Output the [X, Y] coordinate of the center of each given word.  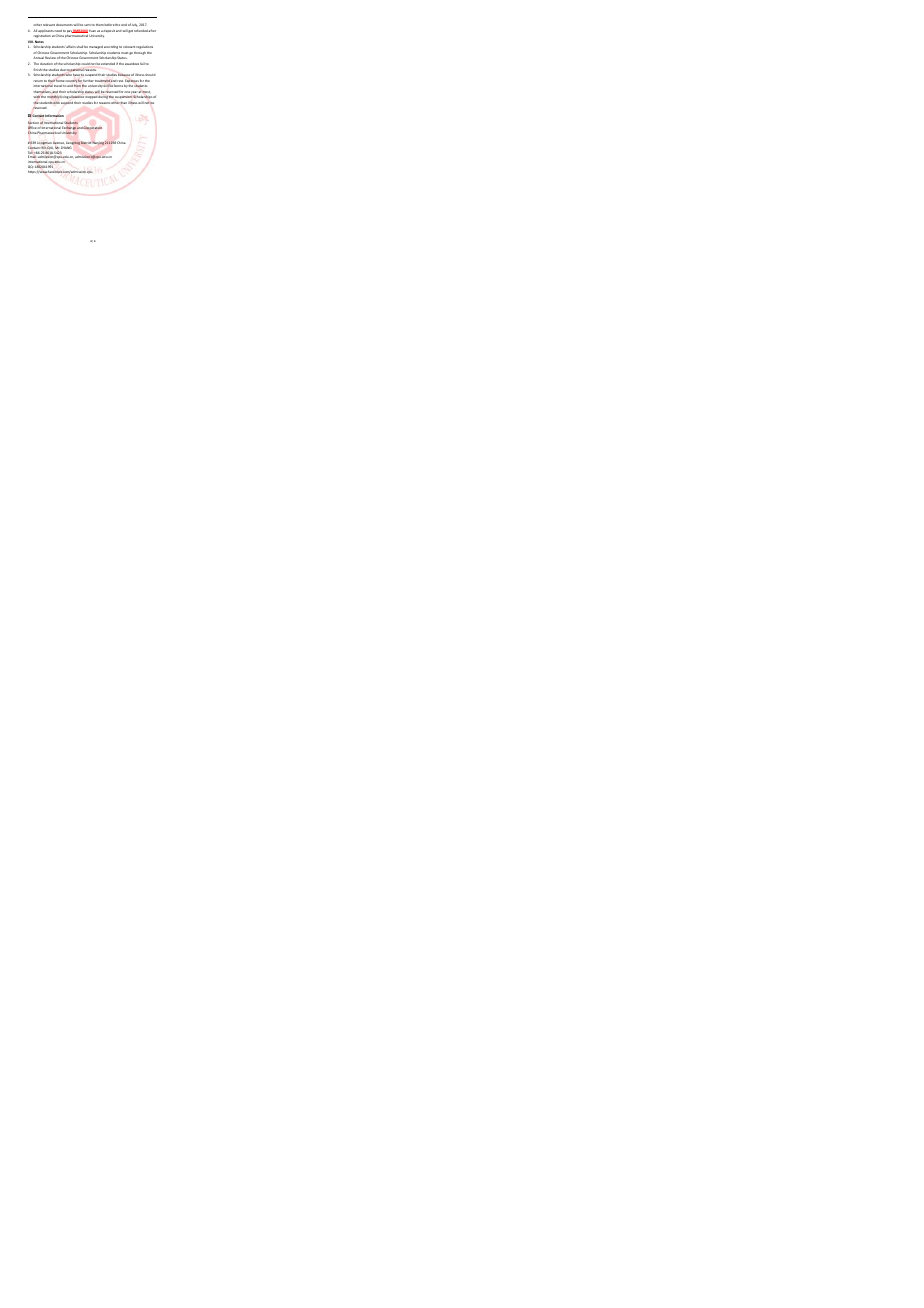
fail [143, 64]
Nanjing [98, 143]
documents [65, 25]
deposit [109, 31]
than [123, 103]
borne [118, 86]
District [87, 142]
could [86, 64]
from [77, 86]
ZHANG [65, 148]
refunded [141, 30]
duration [45, 64]
